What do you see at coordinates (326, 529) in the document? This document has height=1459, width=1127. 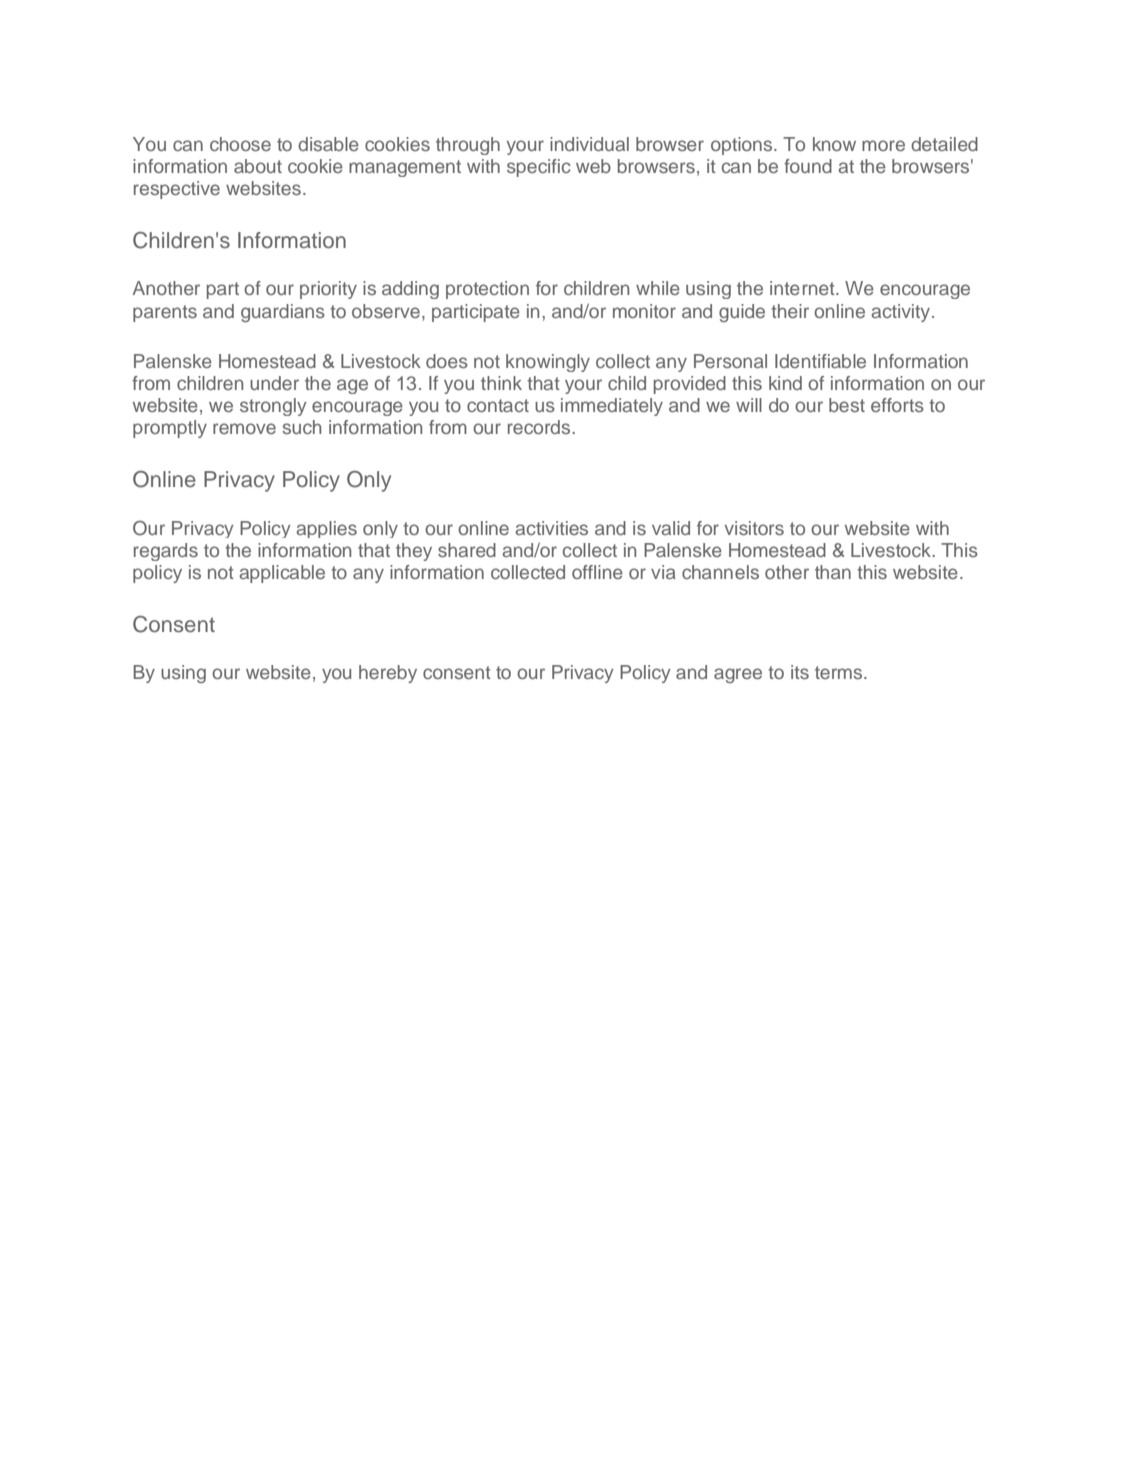 I see `applies` at bounding box center [326, 529].
